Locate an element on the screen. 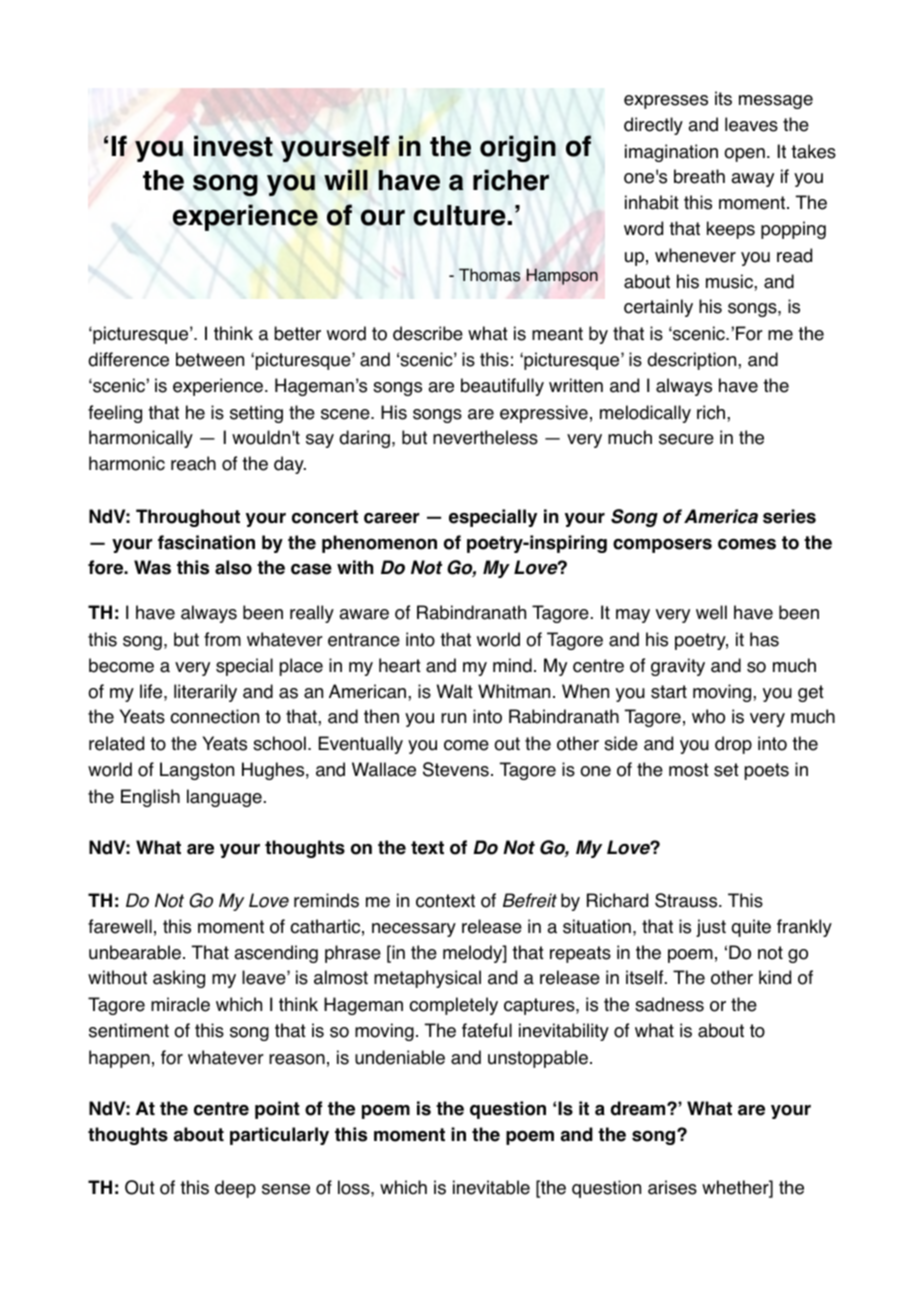 The width and height of the screenshot is (924, 1308). open is located at coordinates (744, 155).
